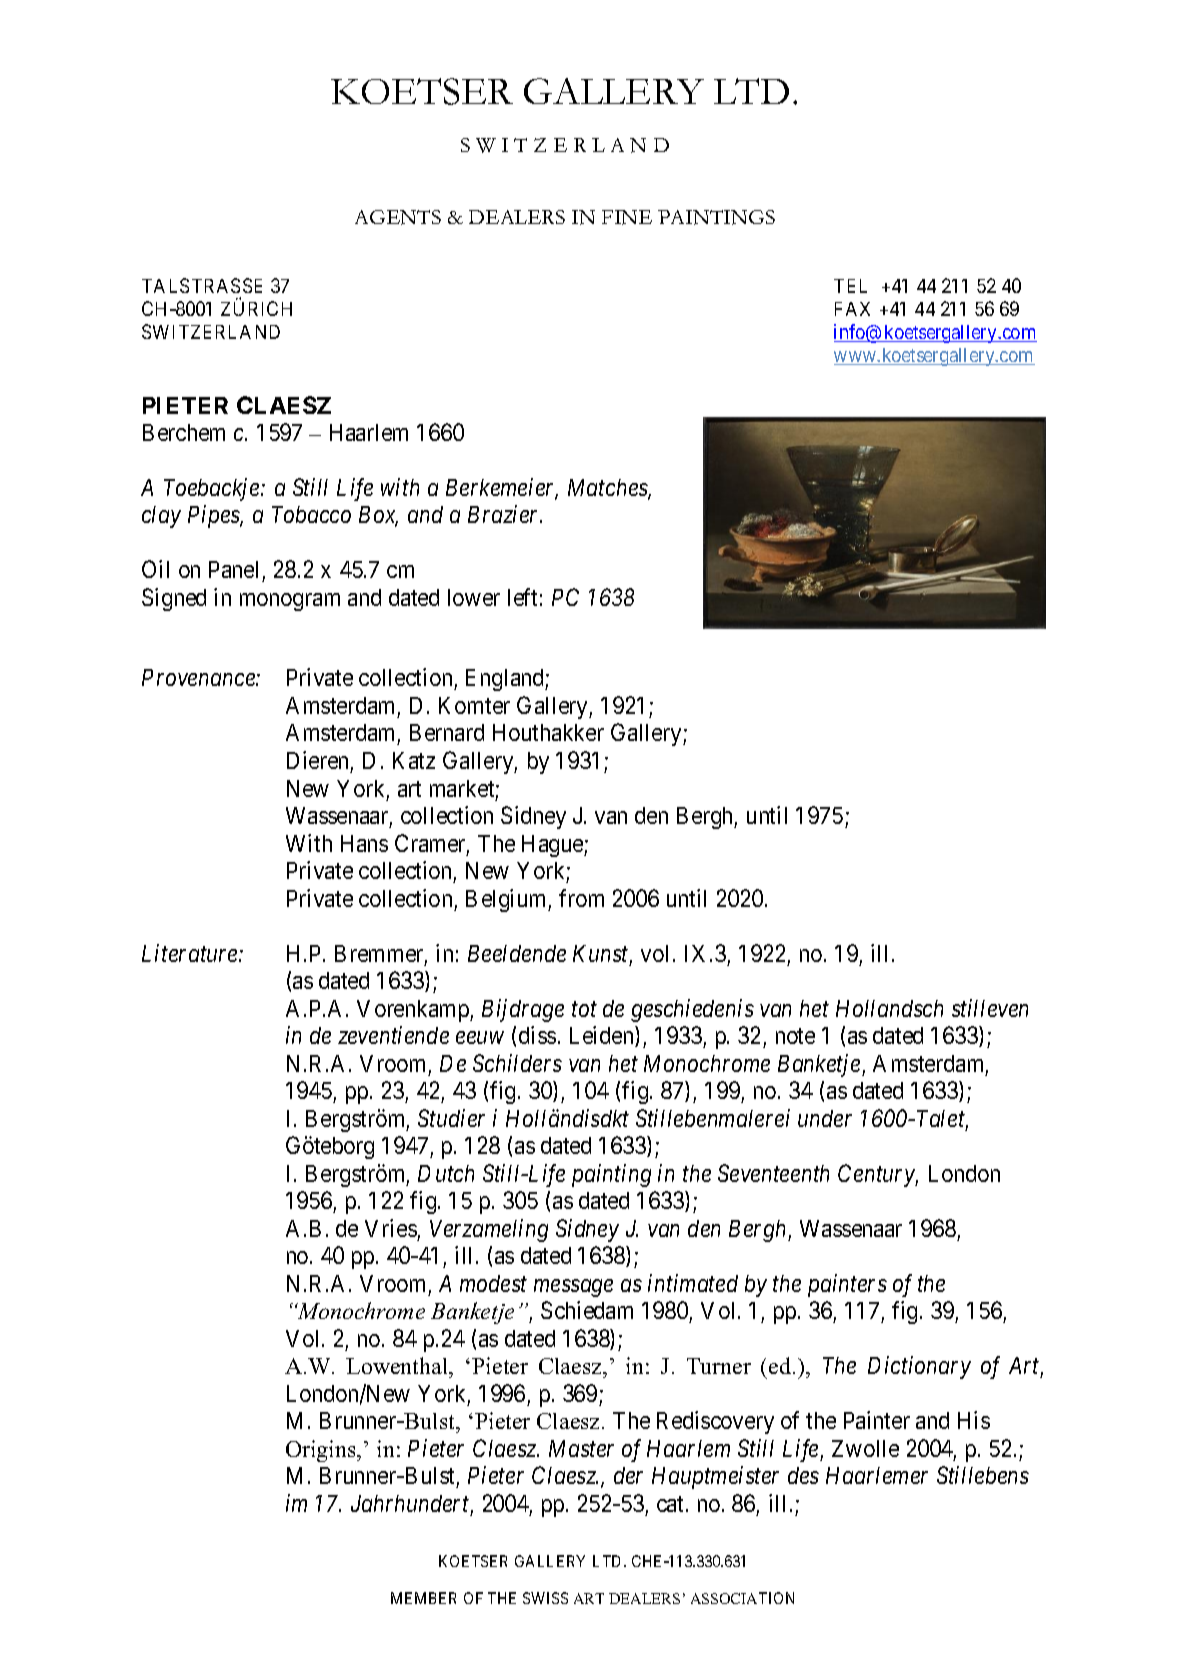 This screenshot has height=1679, width=1187. I want to click on Origins, so click(322, 1451).
